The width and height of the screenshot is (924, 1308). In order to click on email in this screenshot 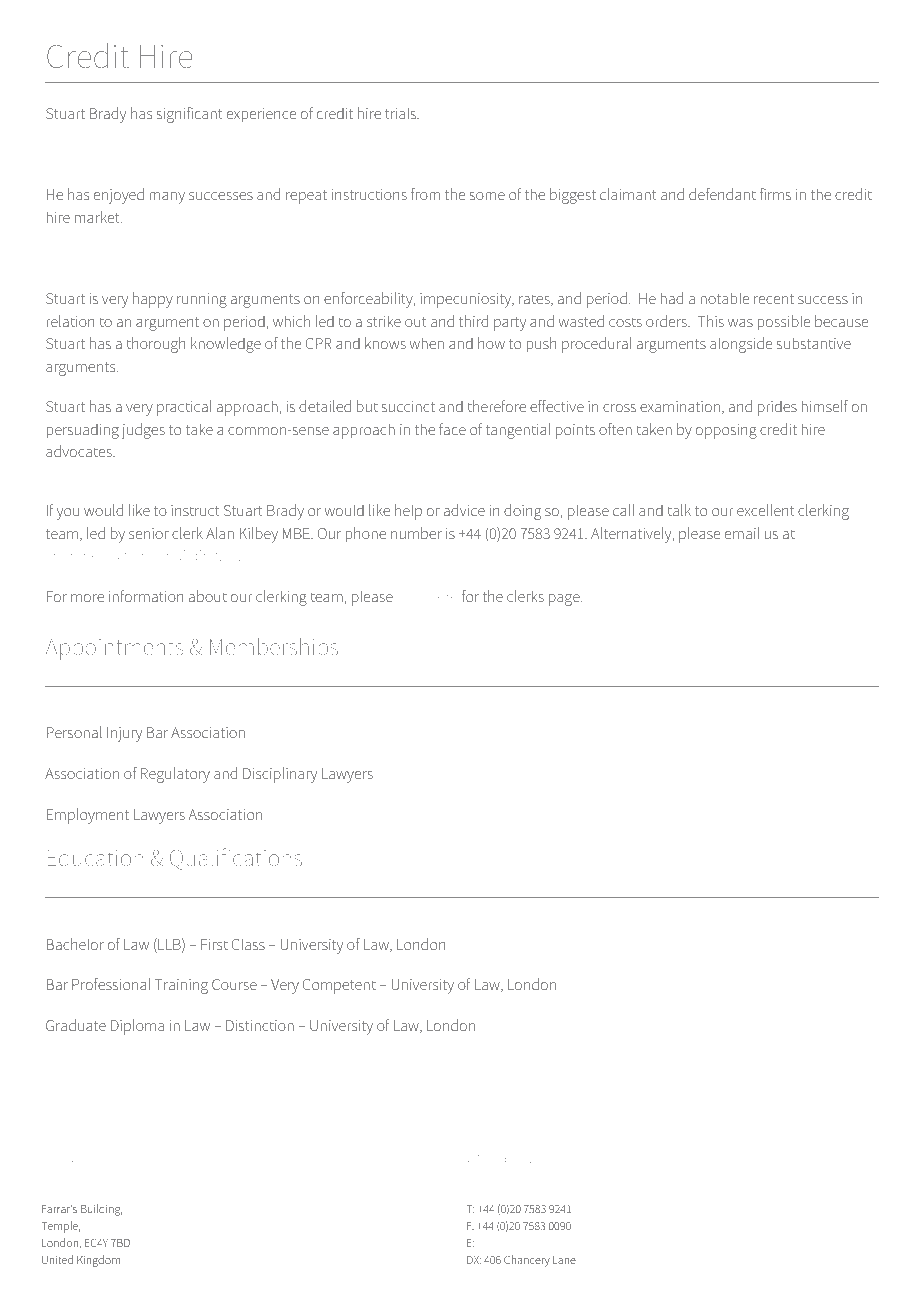, I will do `click(742, 533)`.
